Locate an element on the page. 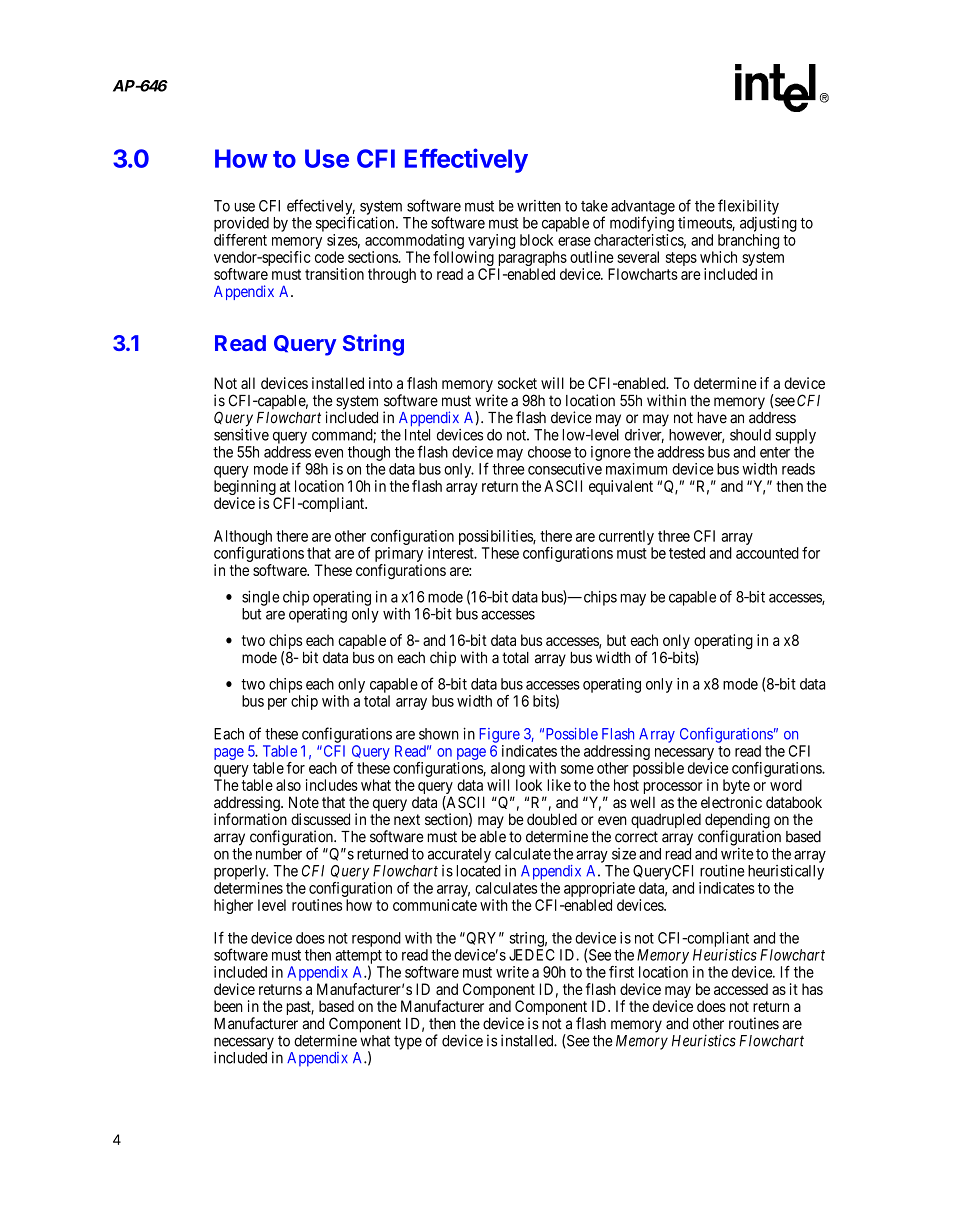 The width and height of the image is (953, 1232). byte is located at coordinates (736, 786).
